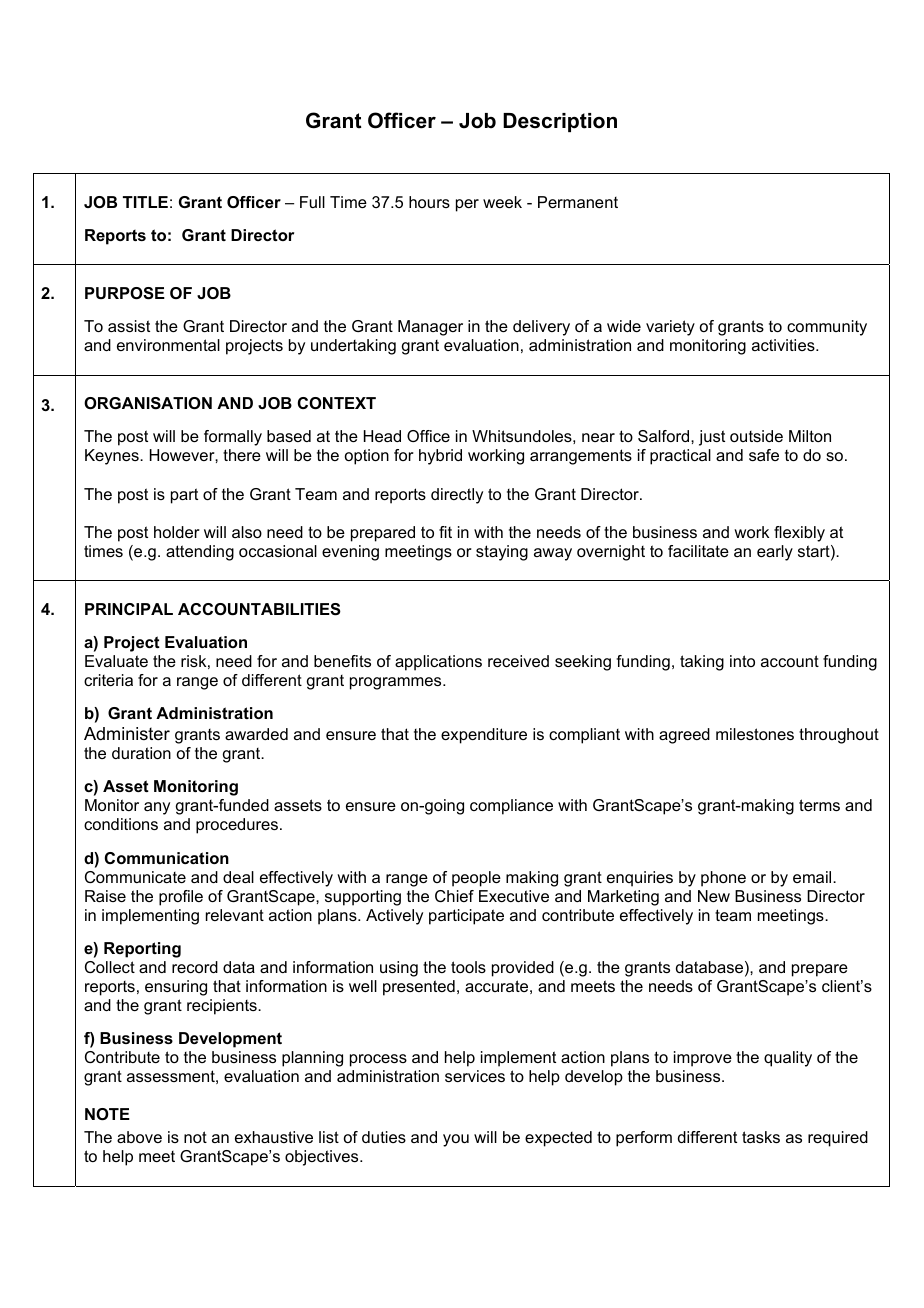 The image size is (924, 1308). What do you see at coordinates (139, 1137) in the screenshot?
I see `above` at bounding box center [139, 1137].
